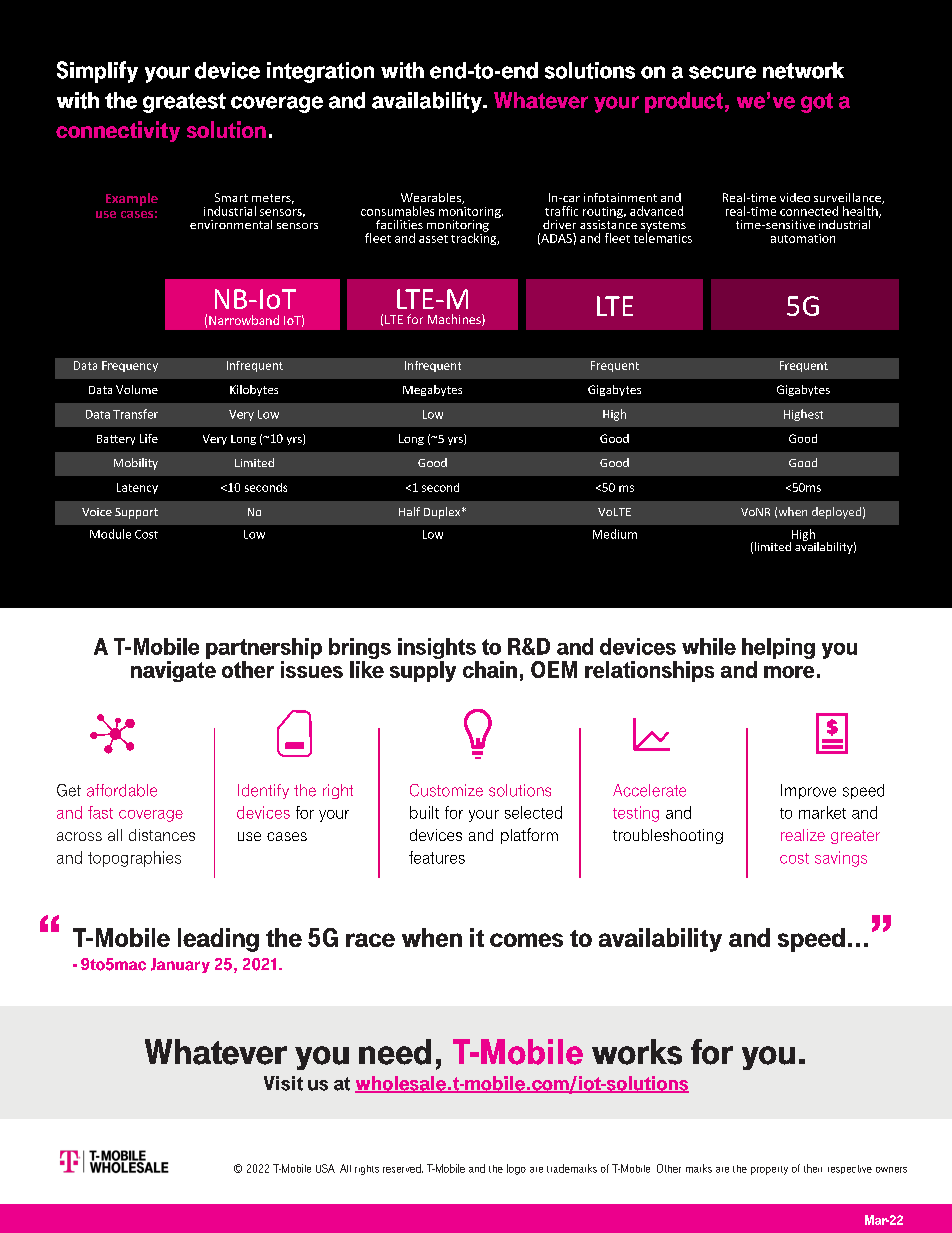  What do you see at coordinates (432, 198) in the screenshot?
I see `Wearables` at bounding box center [432, 198].
